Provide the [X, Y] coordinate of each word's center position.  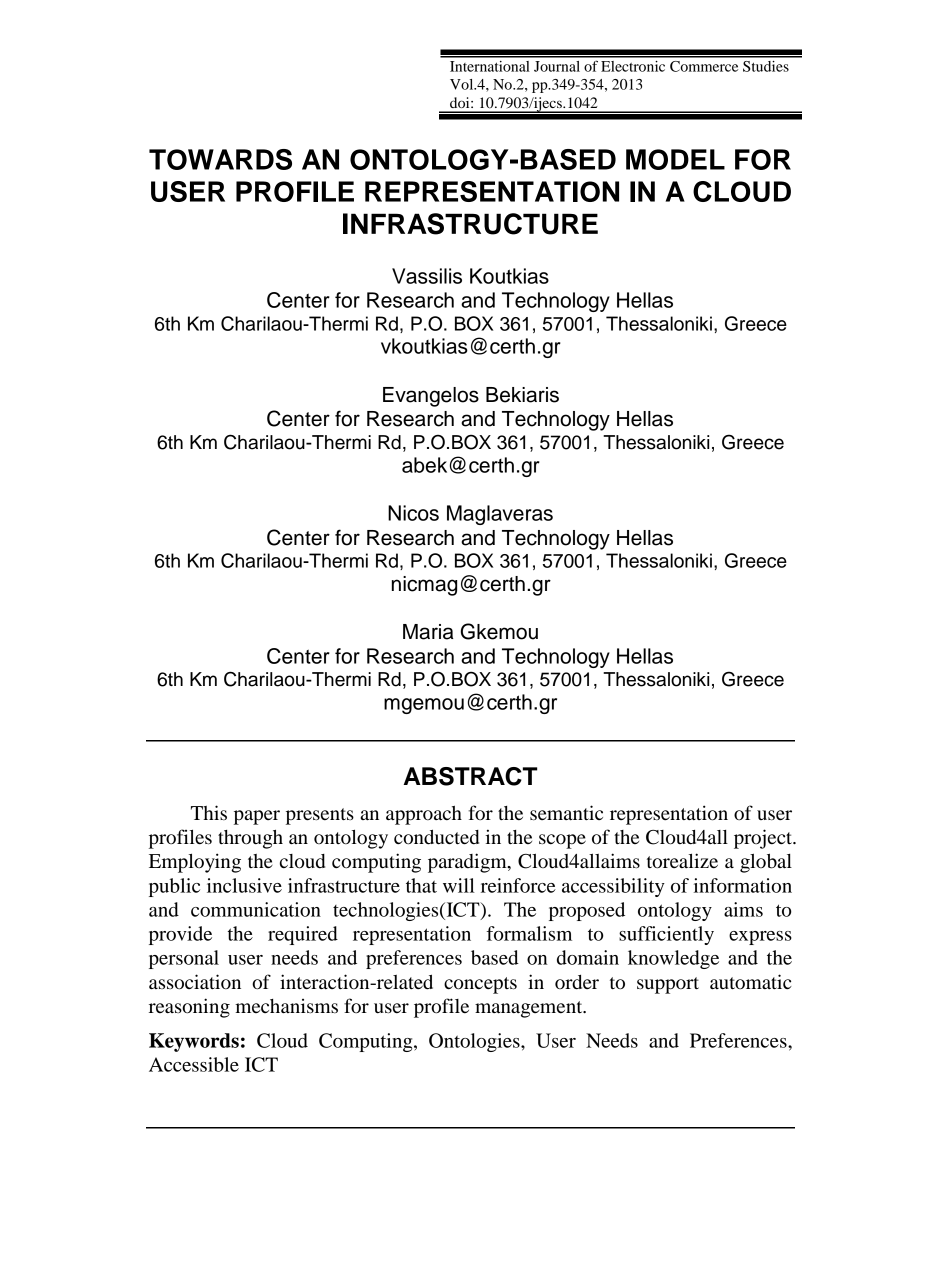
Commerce [704, 66]
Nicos [413, 513]
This [209, 812]
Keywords [194, 1042]
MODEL [675, 159]
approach [424, 815]
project [764, 839]
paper [257, 817]
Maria [428, 632]
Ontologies [475, 1042]
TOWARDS [220, 159]
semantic [566, 813]
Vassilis [427, 276]
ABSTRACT [470, 776]
